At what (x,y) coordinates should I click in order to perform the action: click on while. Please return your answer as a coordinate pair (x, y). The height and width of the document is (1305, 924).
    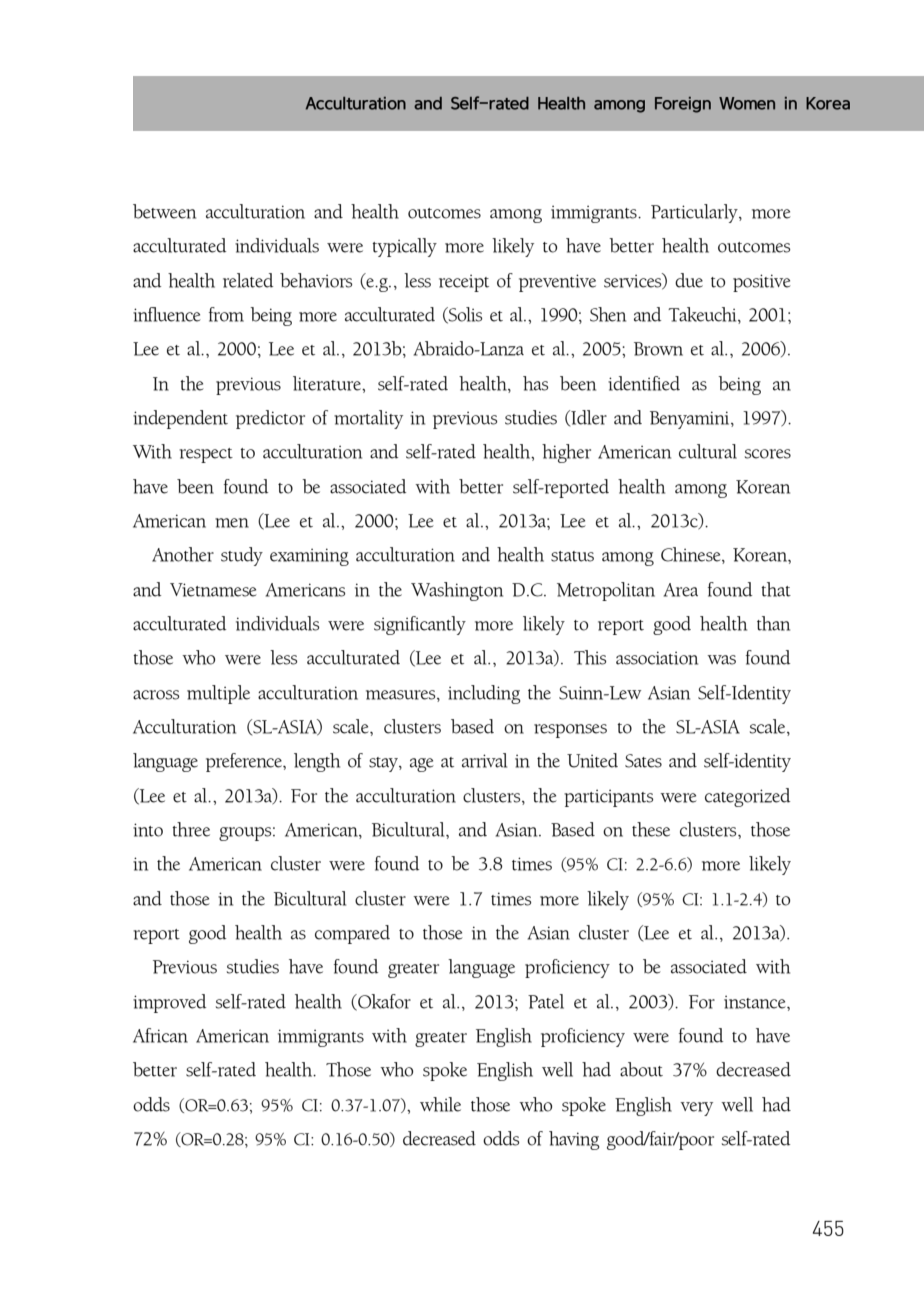
    Looking at the image, I should click on (440, 1104).
